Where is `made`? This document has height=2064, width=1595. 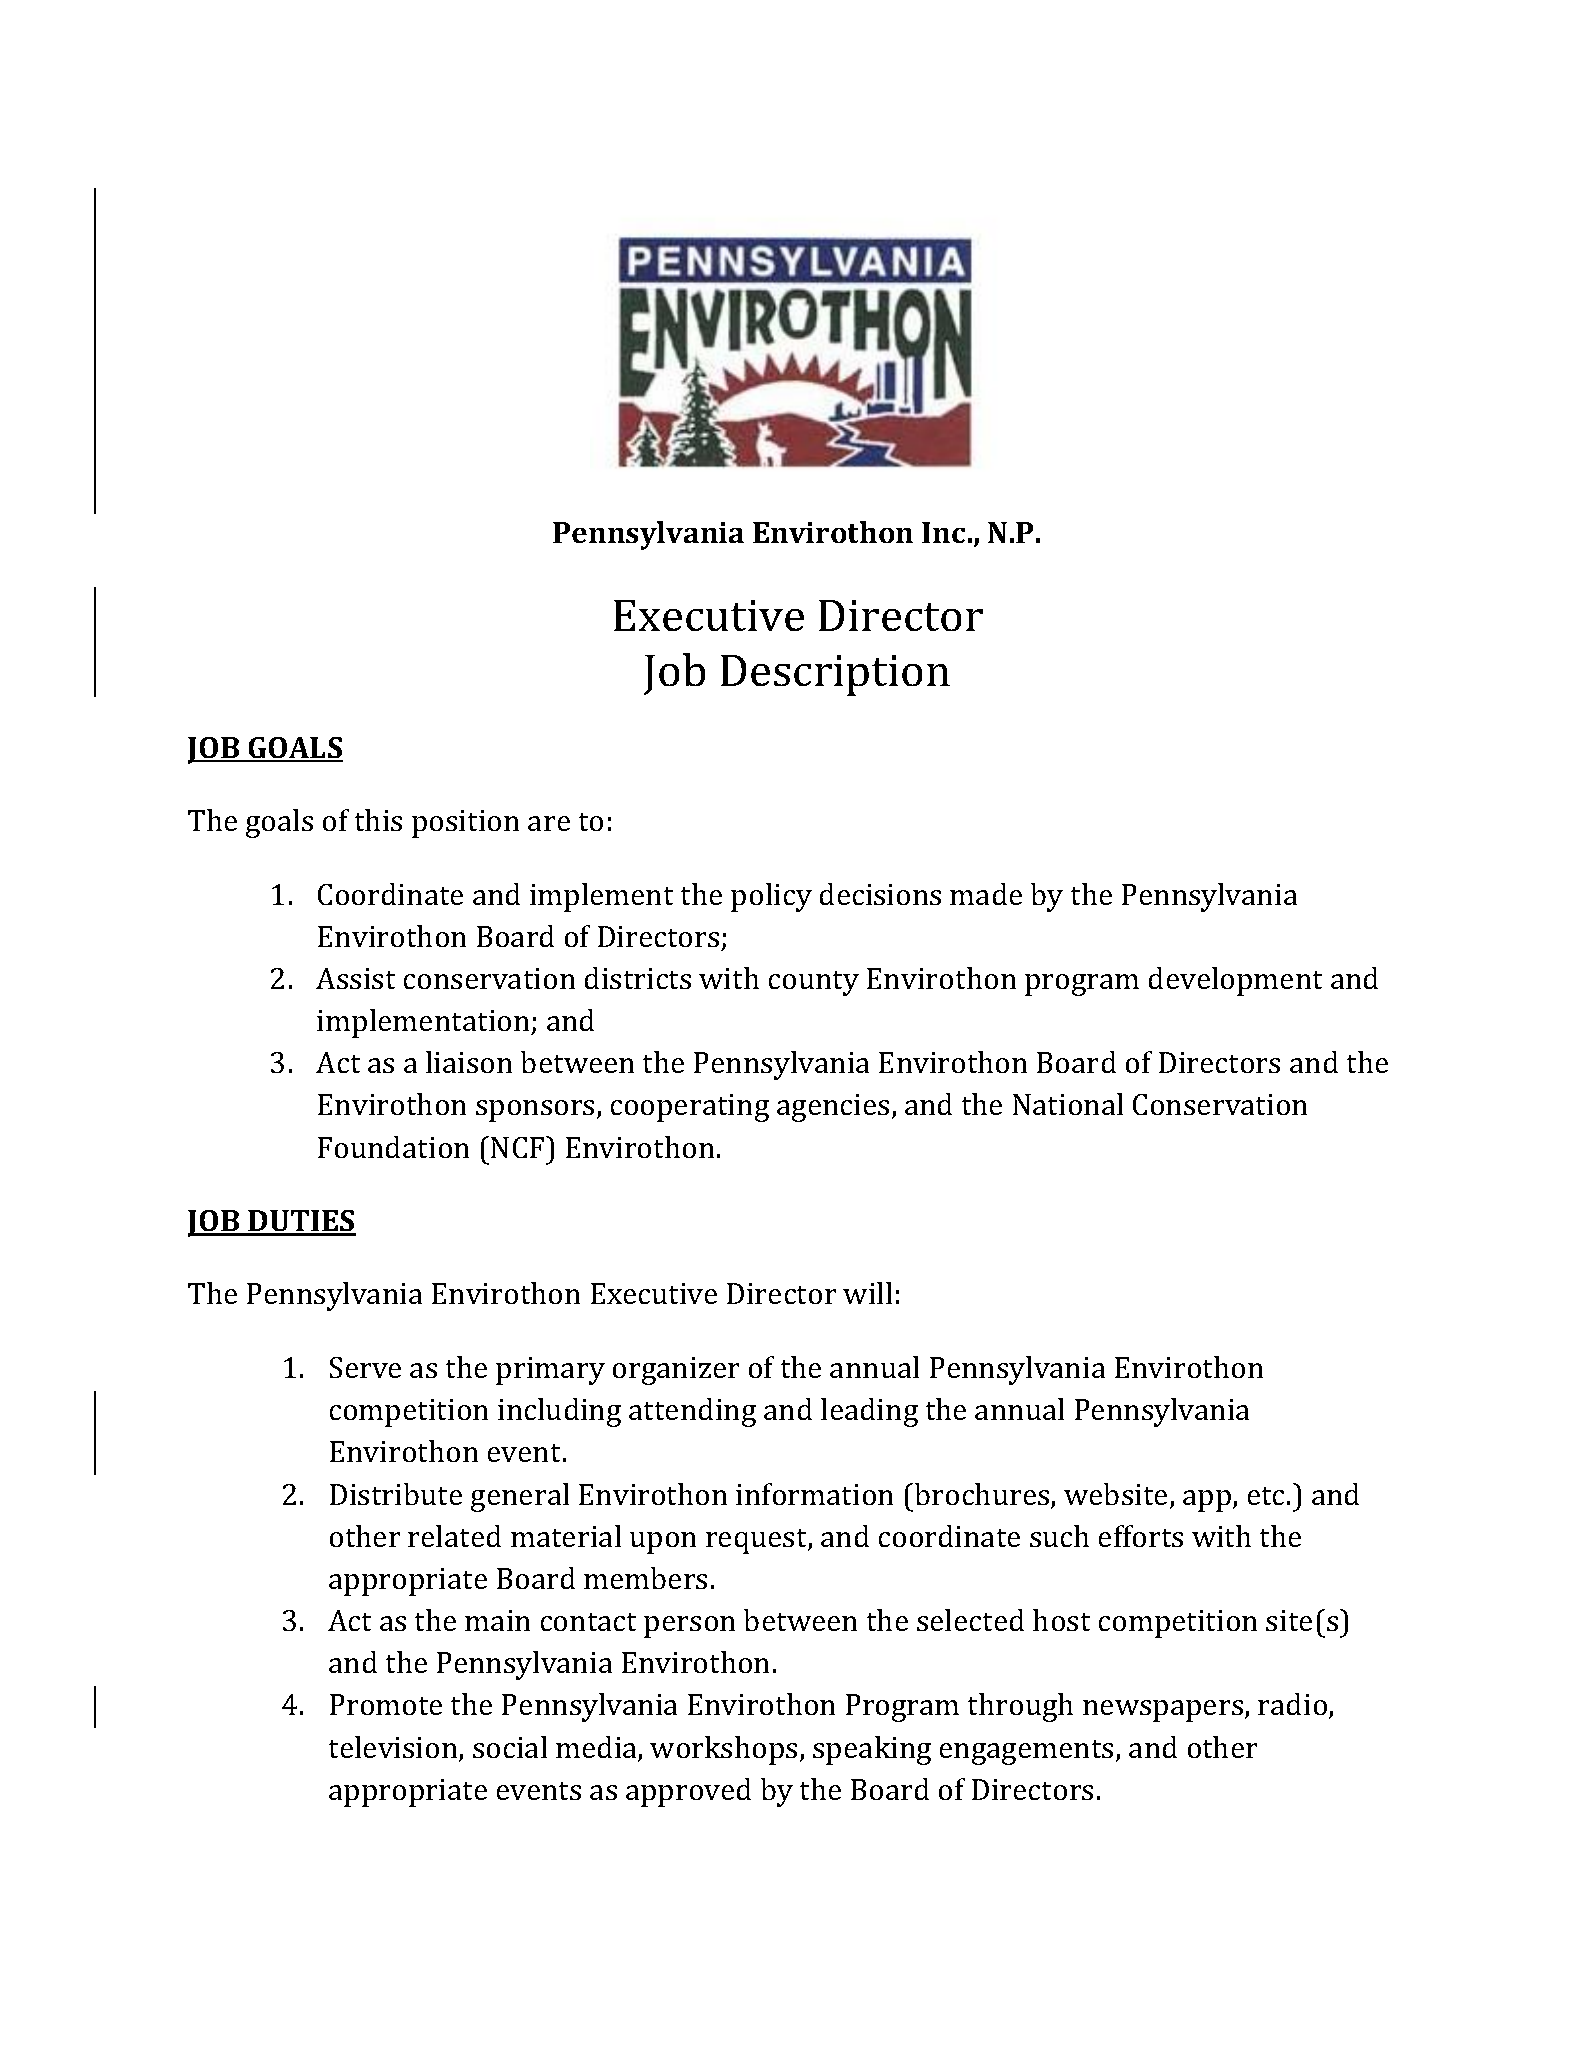 made is located at coordinates (986, 894).
